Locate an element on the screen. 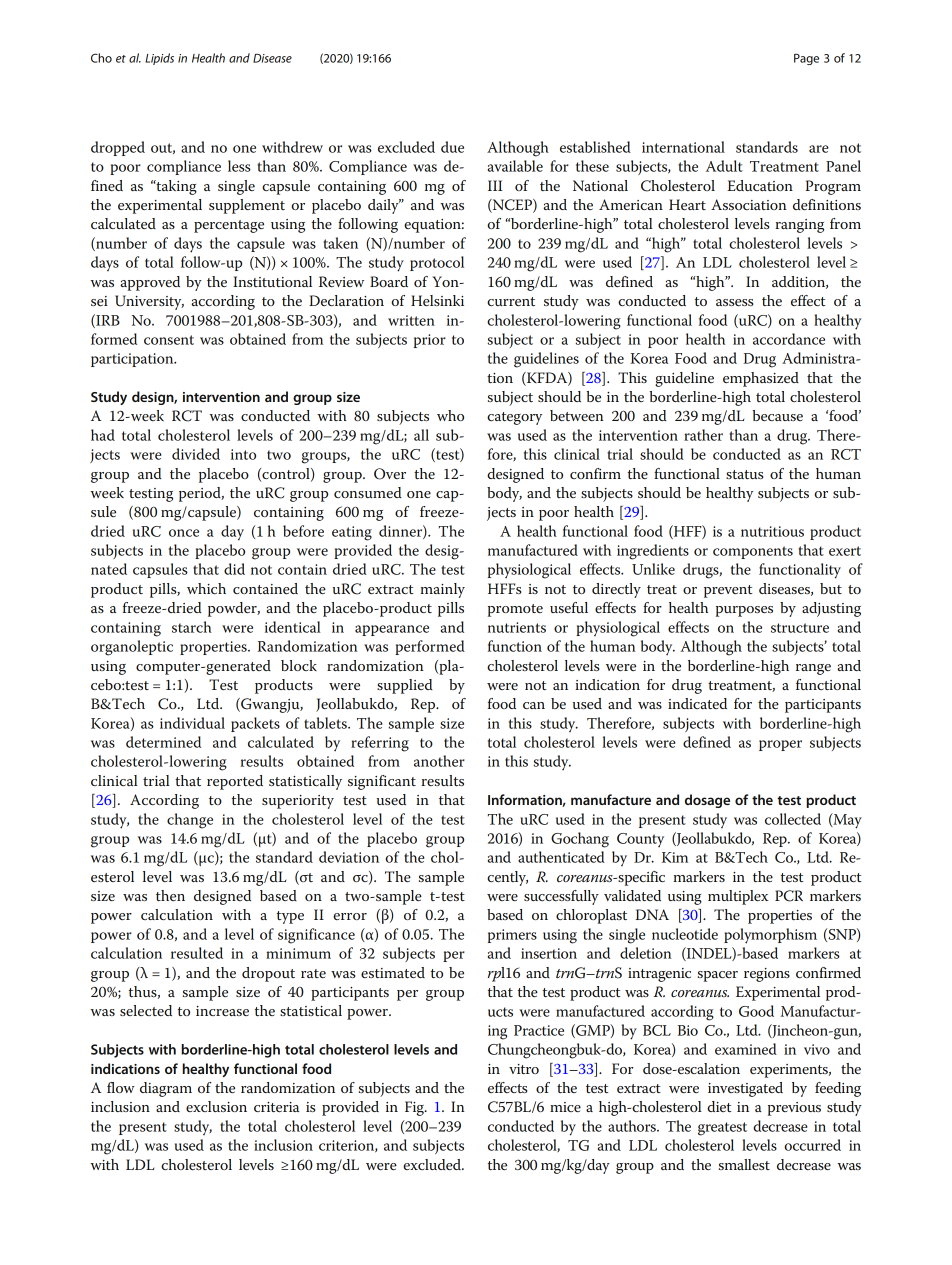 The height and width of the screenshot is (1265, 952). dosage is located at coordinates (707, 801).
